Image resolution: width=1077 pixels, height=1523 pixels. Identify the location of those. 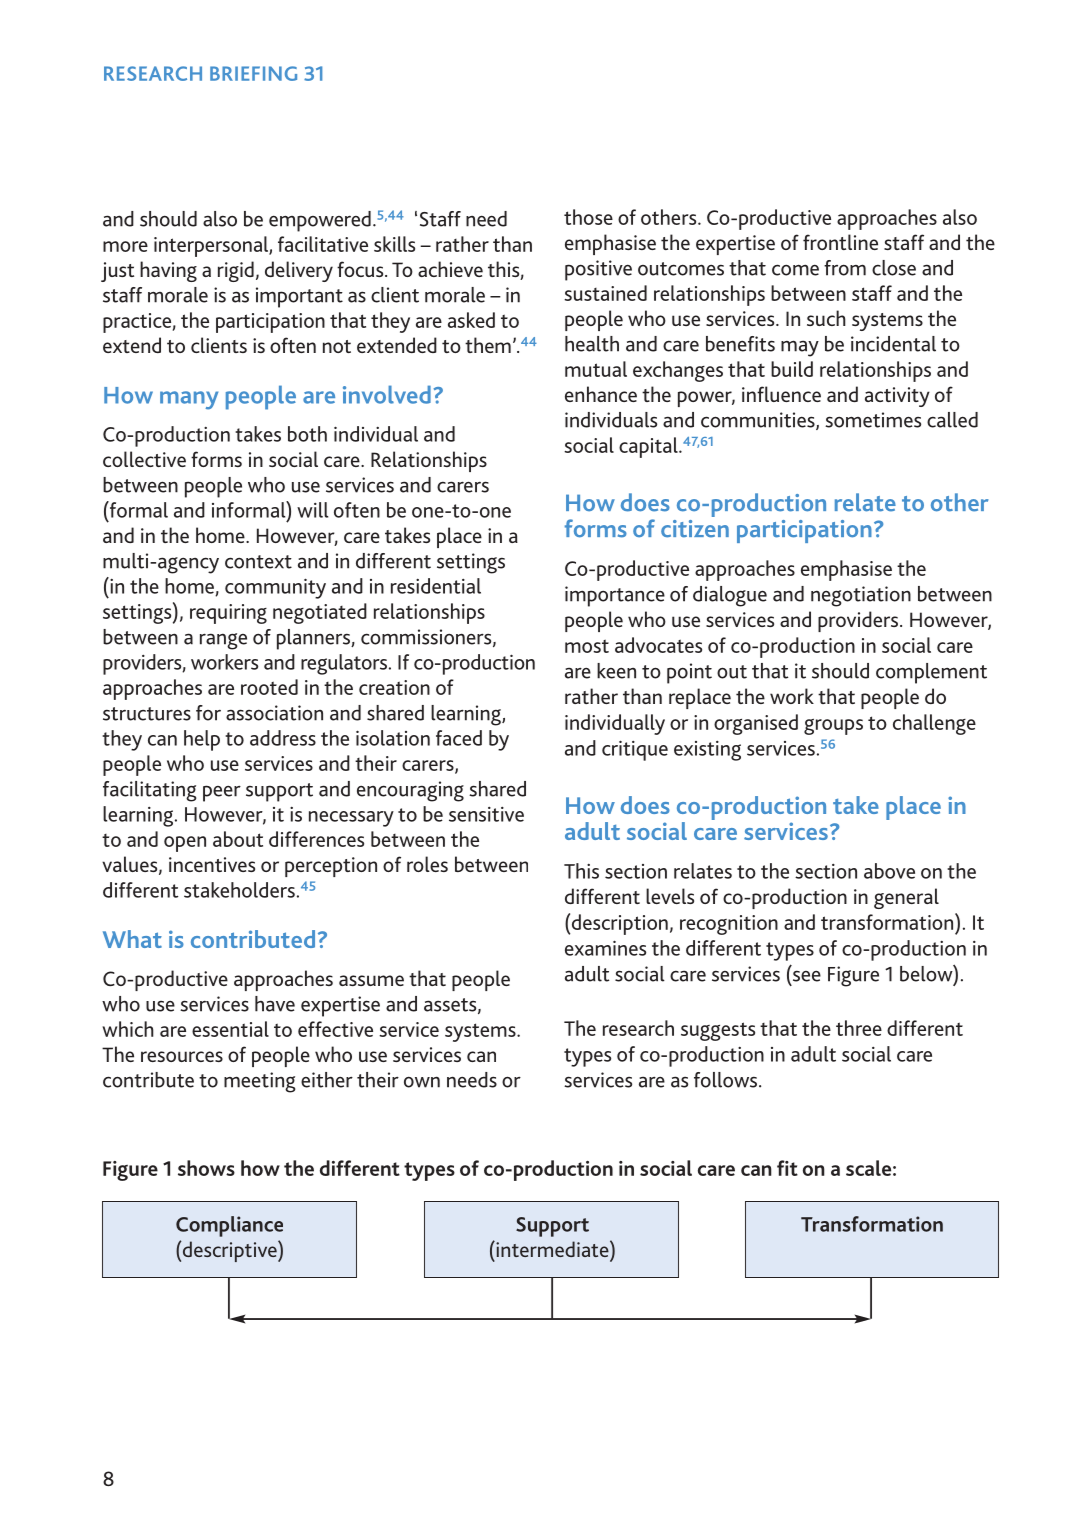
(588, 217).
